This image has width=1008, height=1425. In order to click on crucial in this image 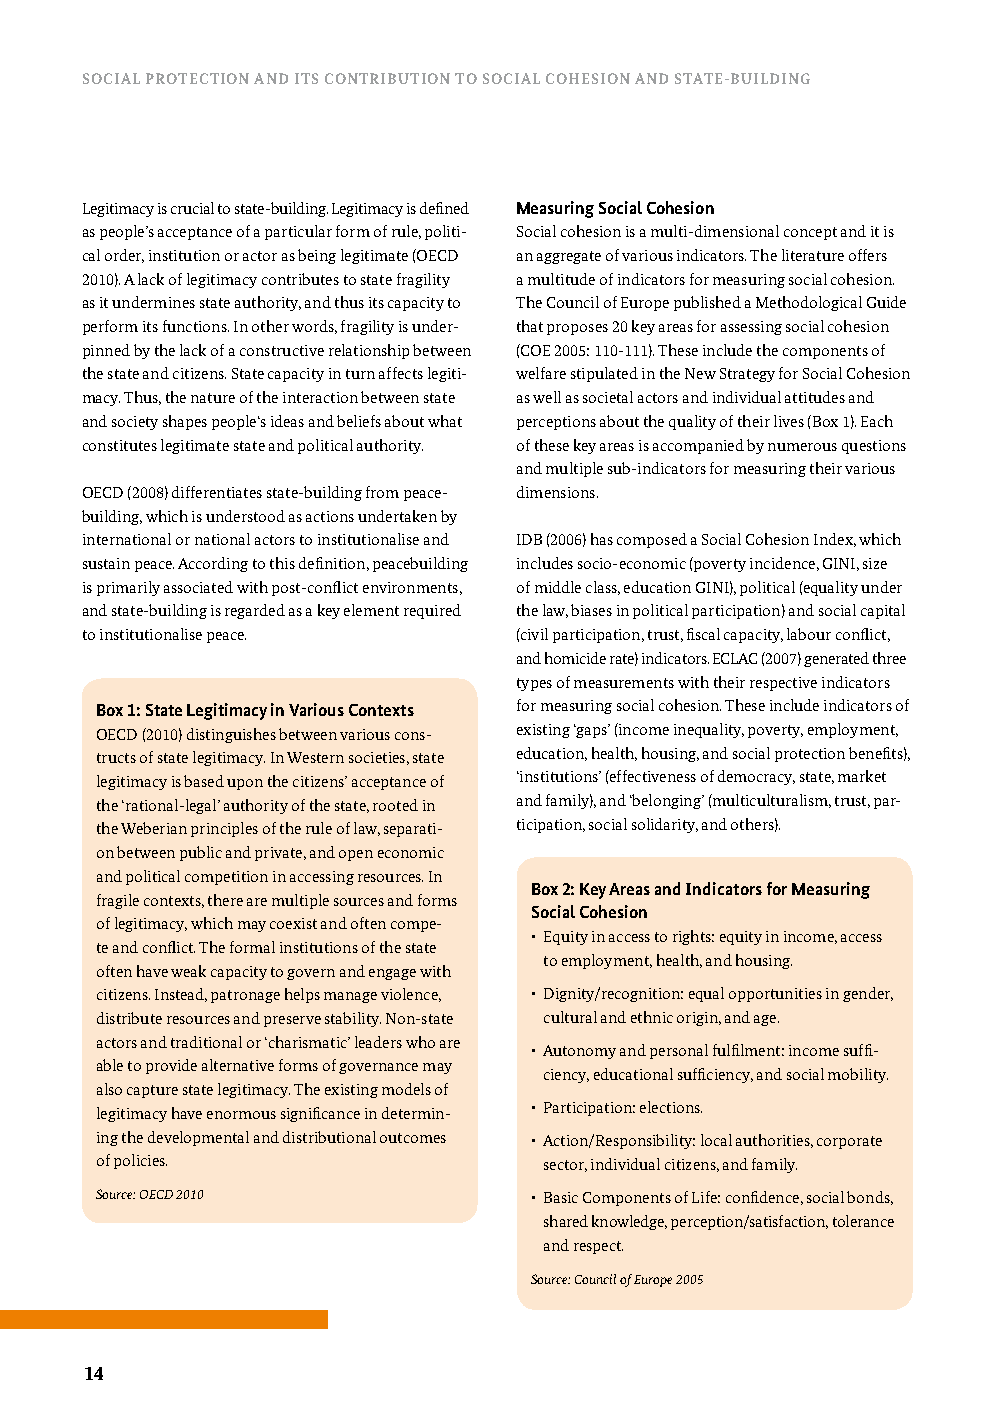, I will do `click(192, 208)`.
